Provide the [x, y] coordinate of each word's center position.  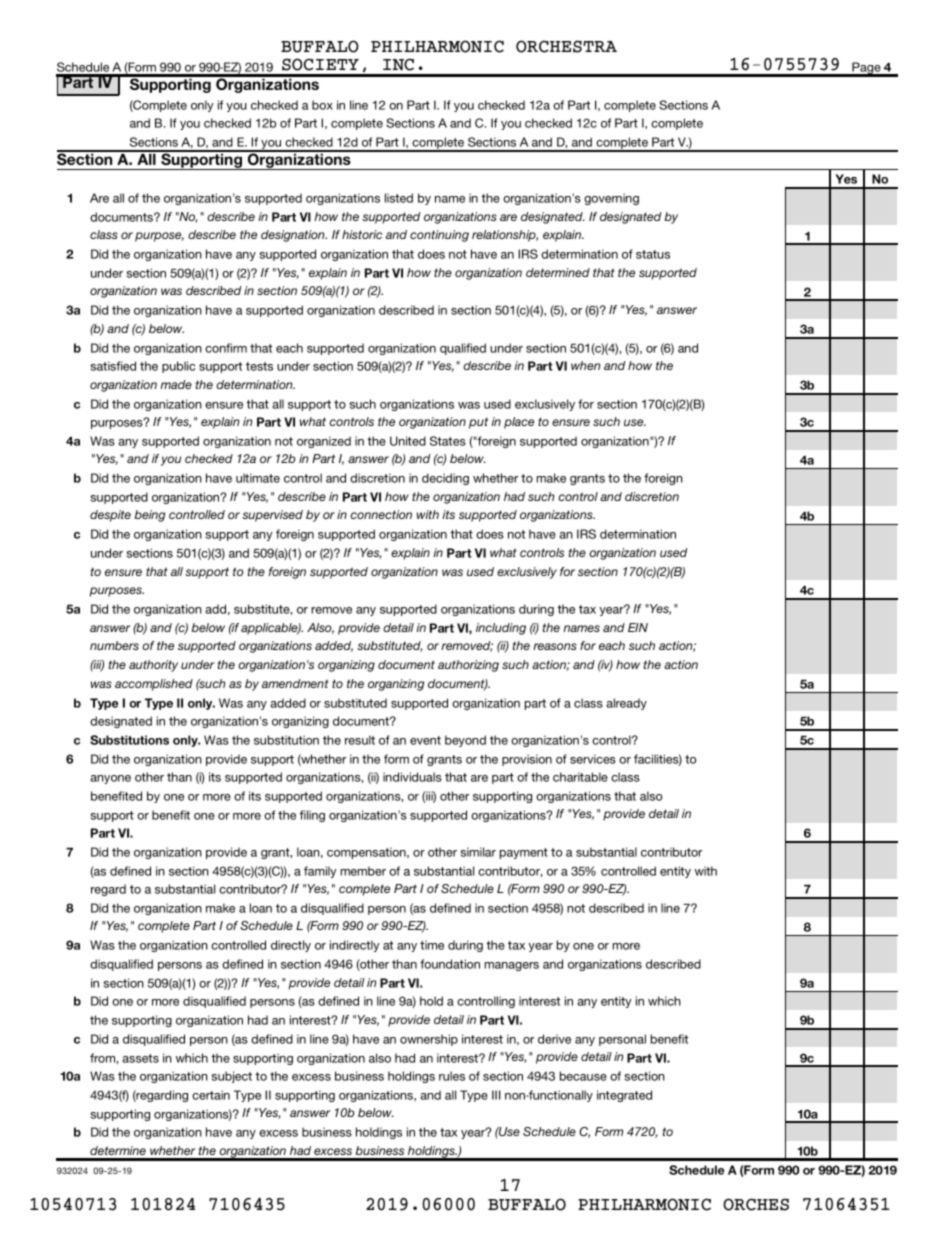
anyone [110, 779]
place [519, 423]
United [408, 441]
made [176, 384]
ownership [429, 1040]
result [360, 740]
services [593, 759]
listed [399, 198]
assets [140, 1058]
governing [611, 199]
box [322, 105]
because [583, 1076]
